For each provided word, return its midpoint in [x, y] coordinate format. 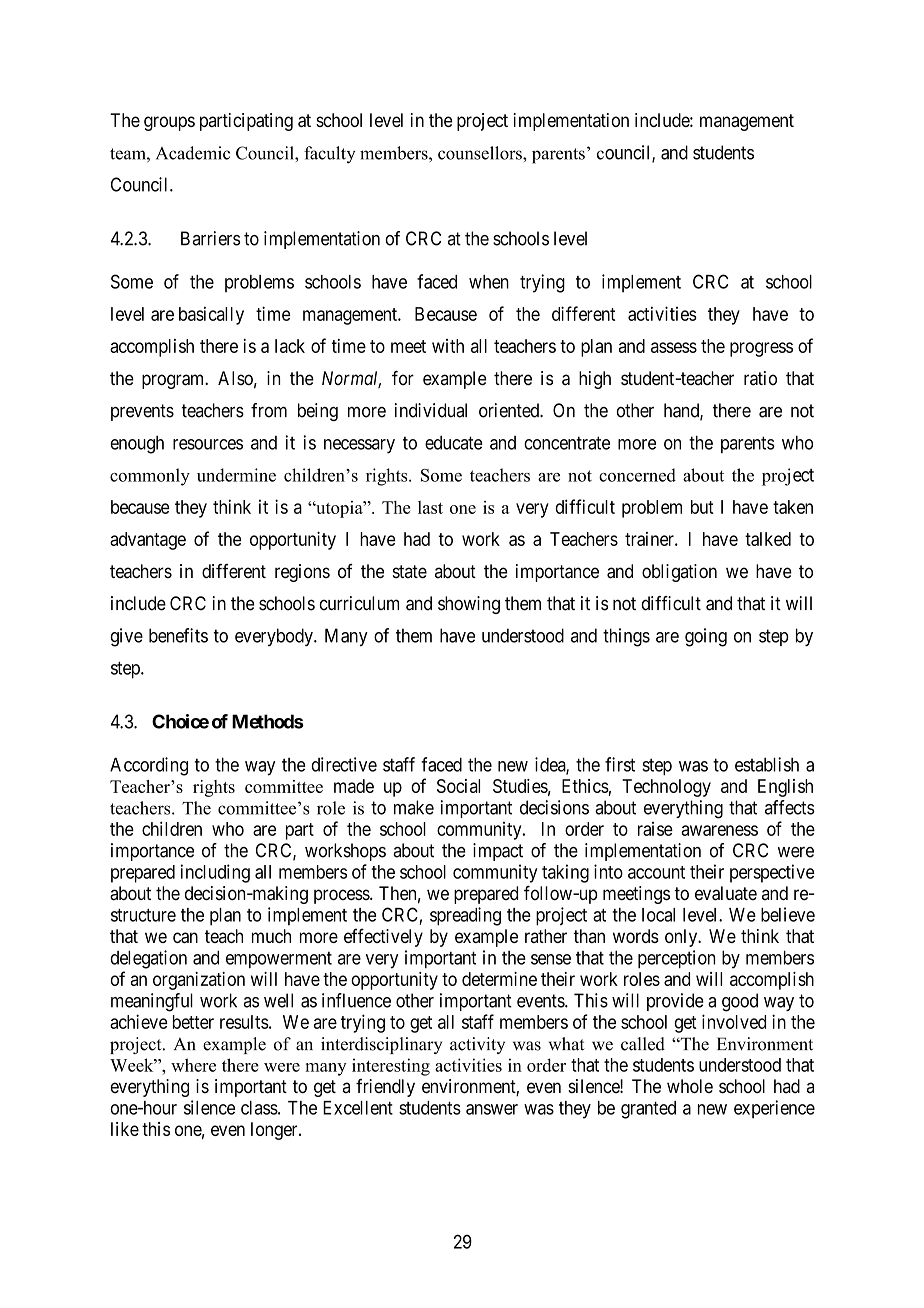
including [215, 873]
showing [469, 605]
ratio [760, 378]
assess [674, 347]
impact [498, 852]
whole [690, 1086]
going [706, 637]
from [269, 410]
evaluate [726, 893]
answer [492, 1109]
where [193, 1065]
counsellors [481, 153]
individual [431, 410]
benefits [178, 635]
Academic [193, 153]
